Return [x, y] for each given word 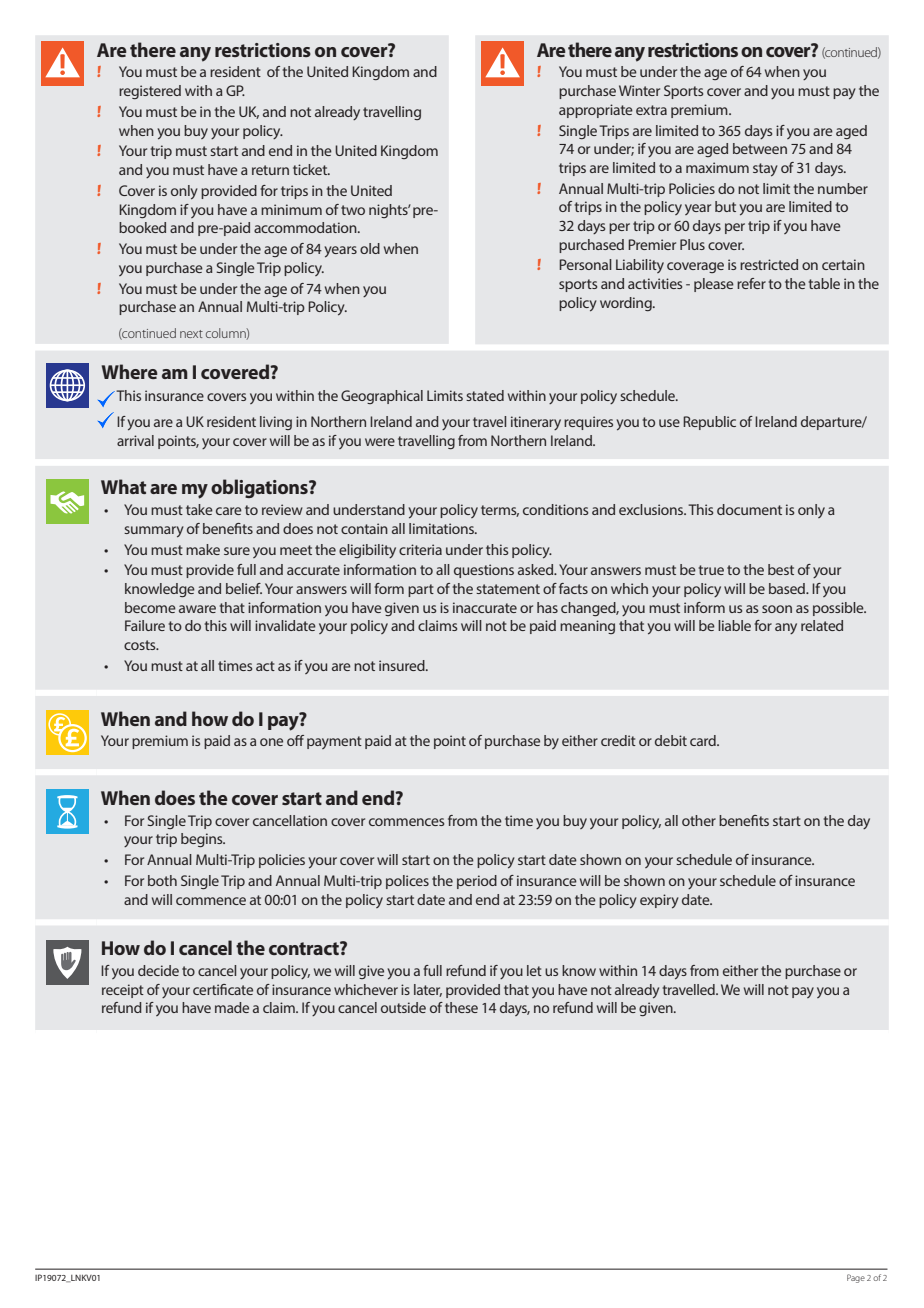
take [199, 509]
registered [150, 92]
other [699, 820]
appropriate [596, 111]
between [760, 148]
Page [856, 1278]
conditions [555, 509]
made [232, 1007]
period [477, 882]
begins [203, 840]
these [461, 1007]
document [749, 509]
